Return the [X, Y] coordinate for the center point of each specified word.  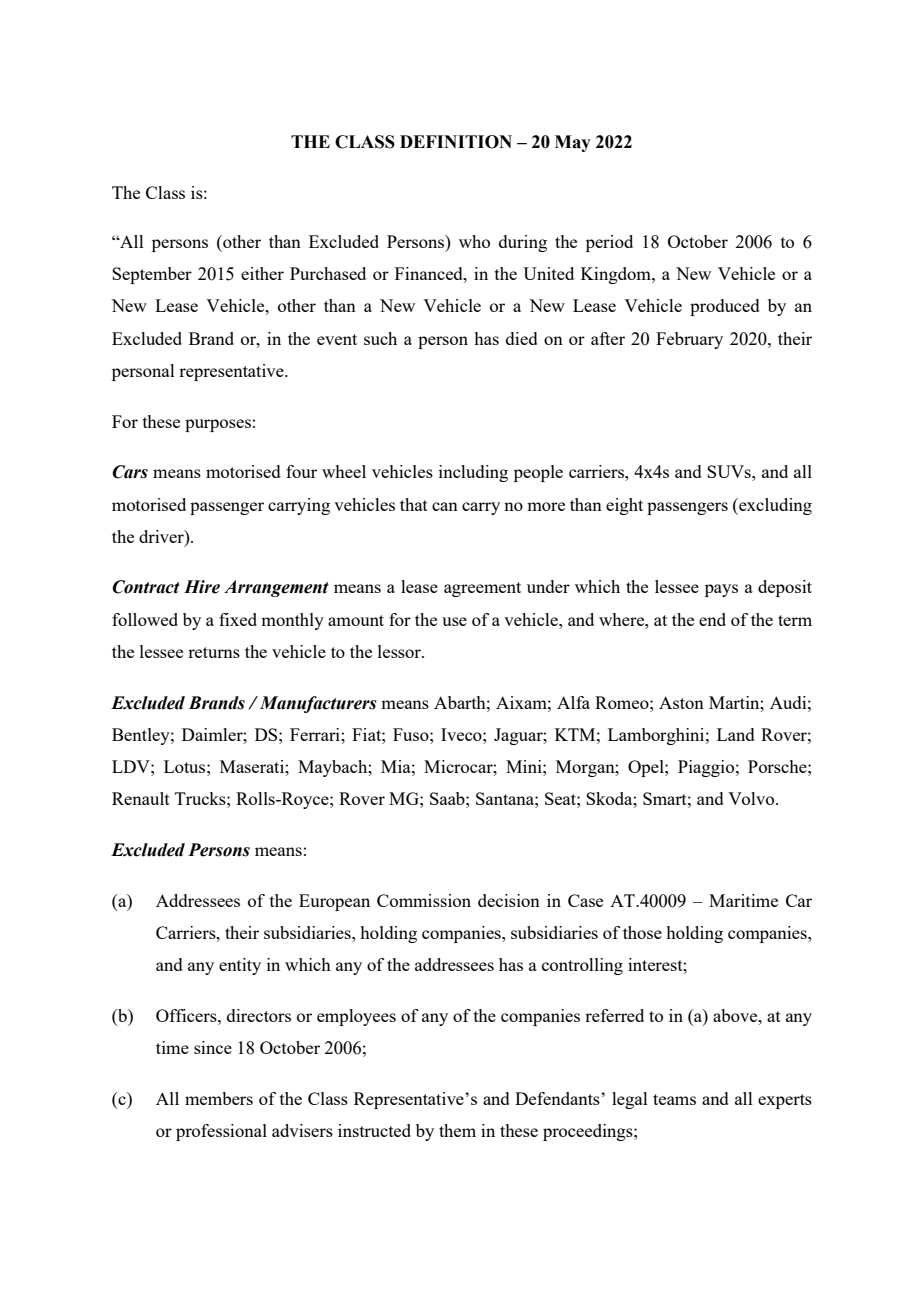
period [609, 243]
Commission [424, 900]
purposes [218, 425]
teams [674, 1099]
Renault [141, 798]
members [219, 1098]
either [262, 273]
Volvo [752, 798]
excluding [774, 506]
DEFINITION [456, 142]
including [473, 473]
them [457, 1130]
